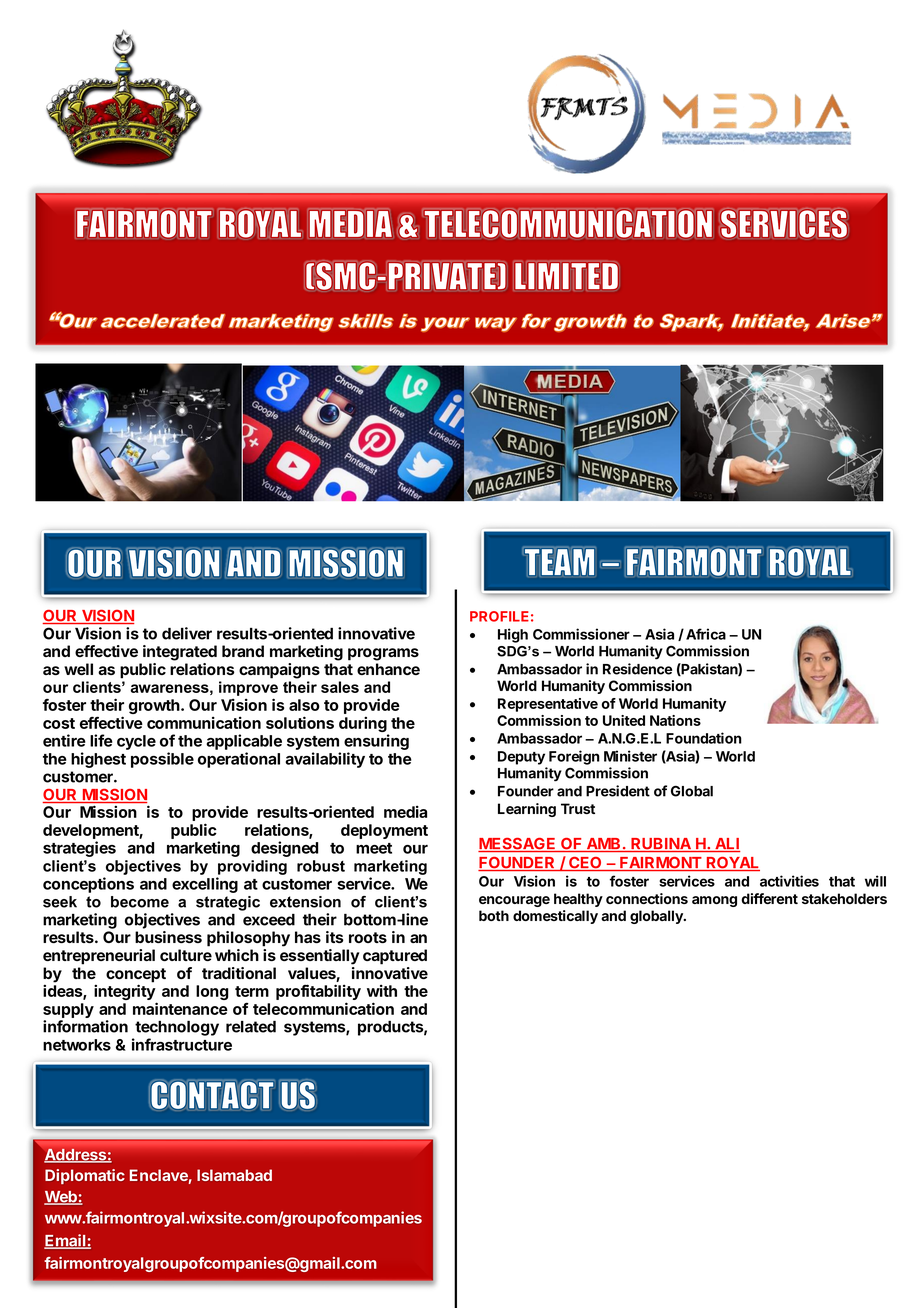 This document has height=1308, width=924. What do you see at coordinates (382, 990) in the document?
I see `with` at bounding box center [382, 990].
